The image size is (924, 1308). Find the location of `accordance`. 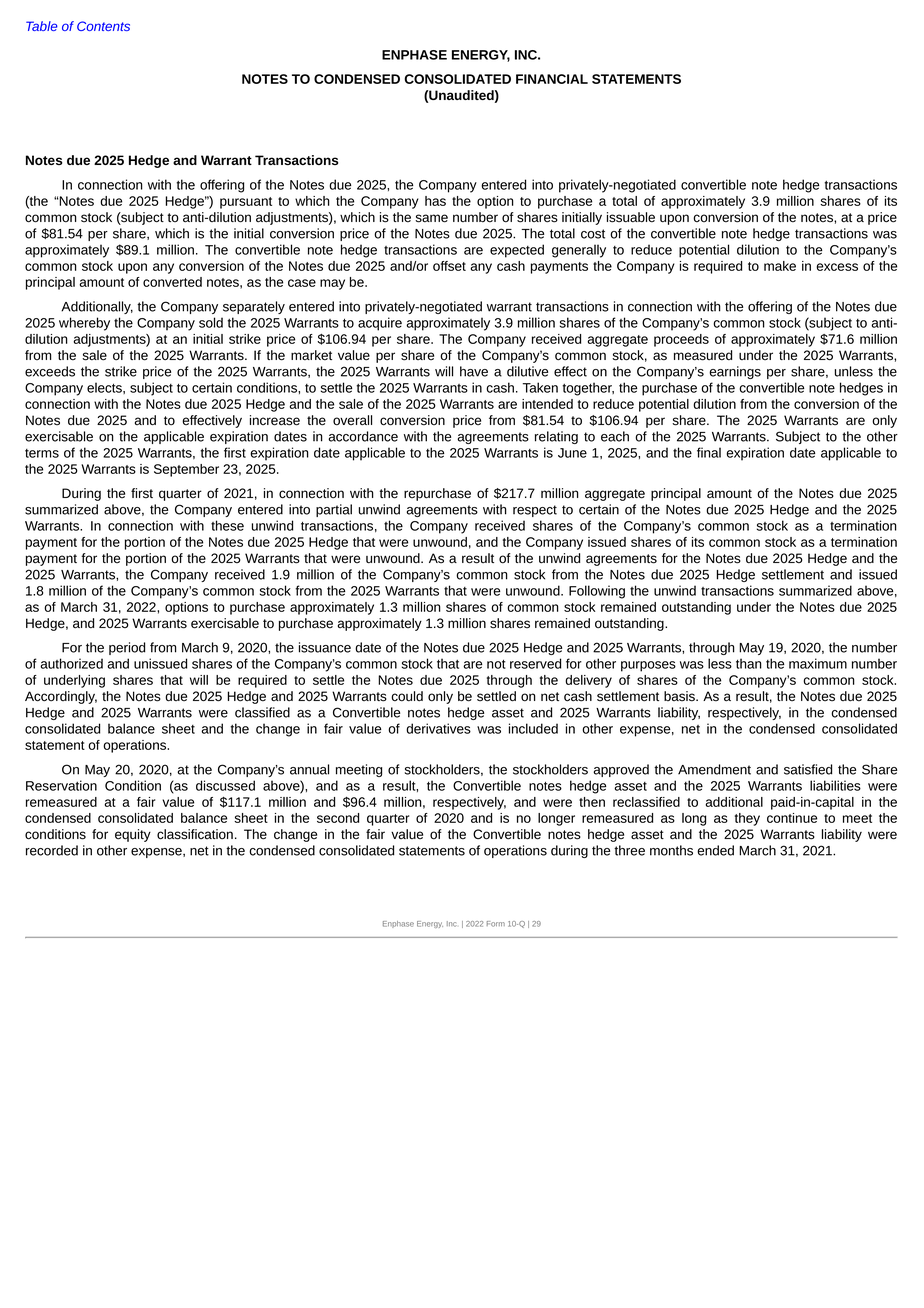

accordance is located at coordinates (363, 436).
